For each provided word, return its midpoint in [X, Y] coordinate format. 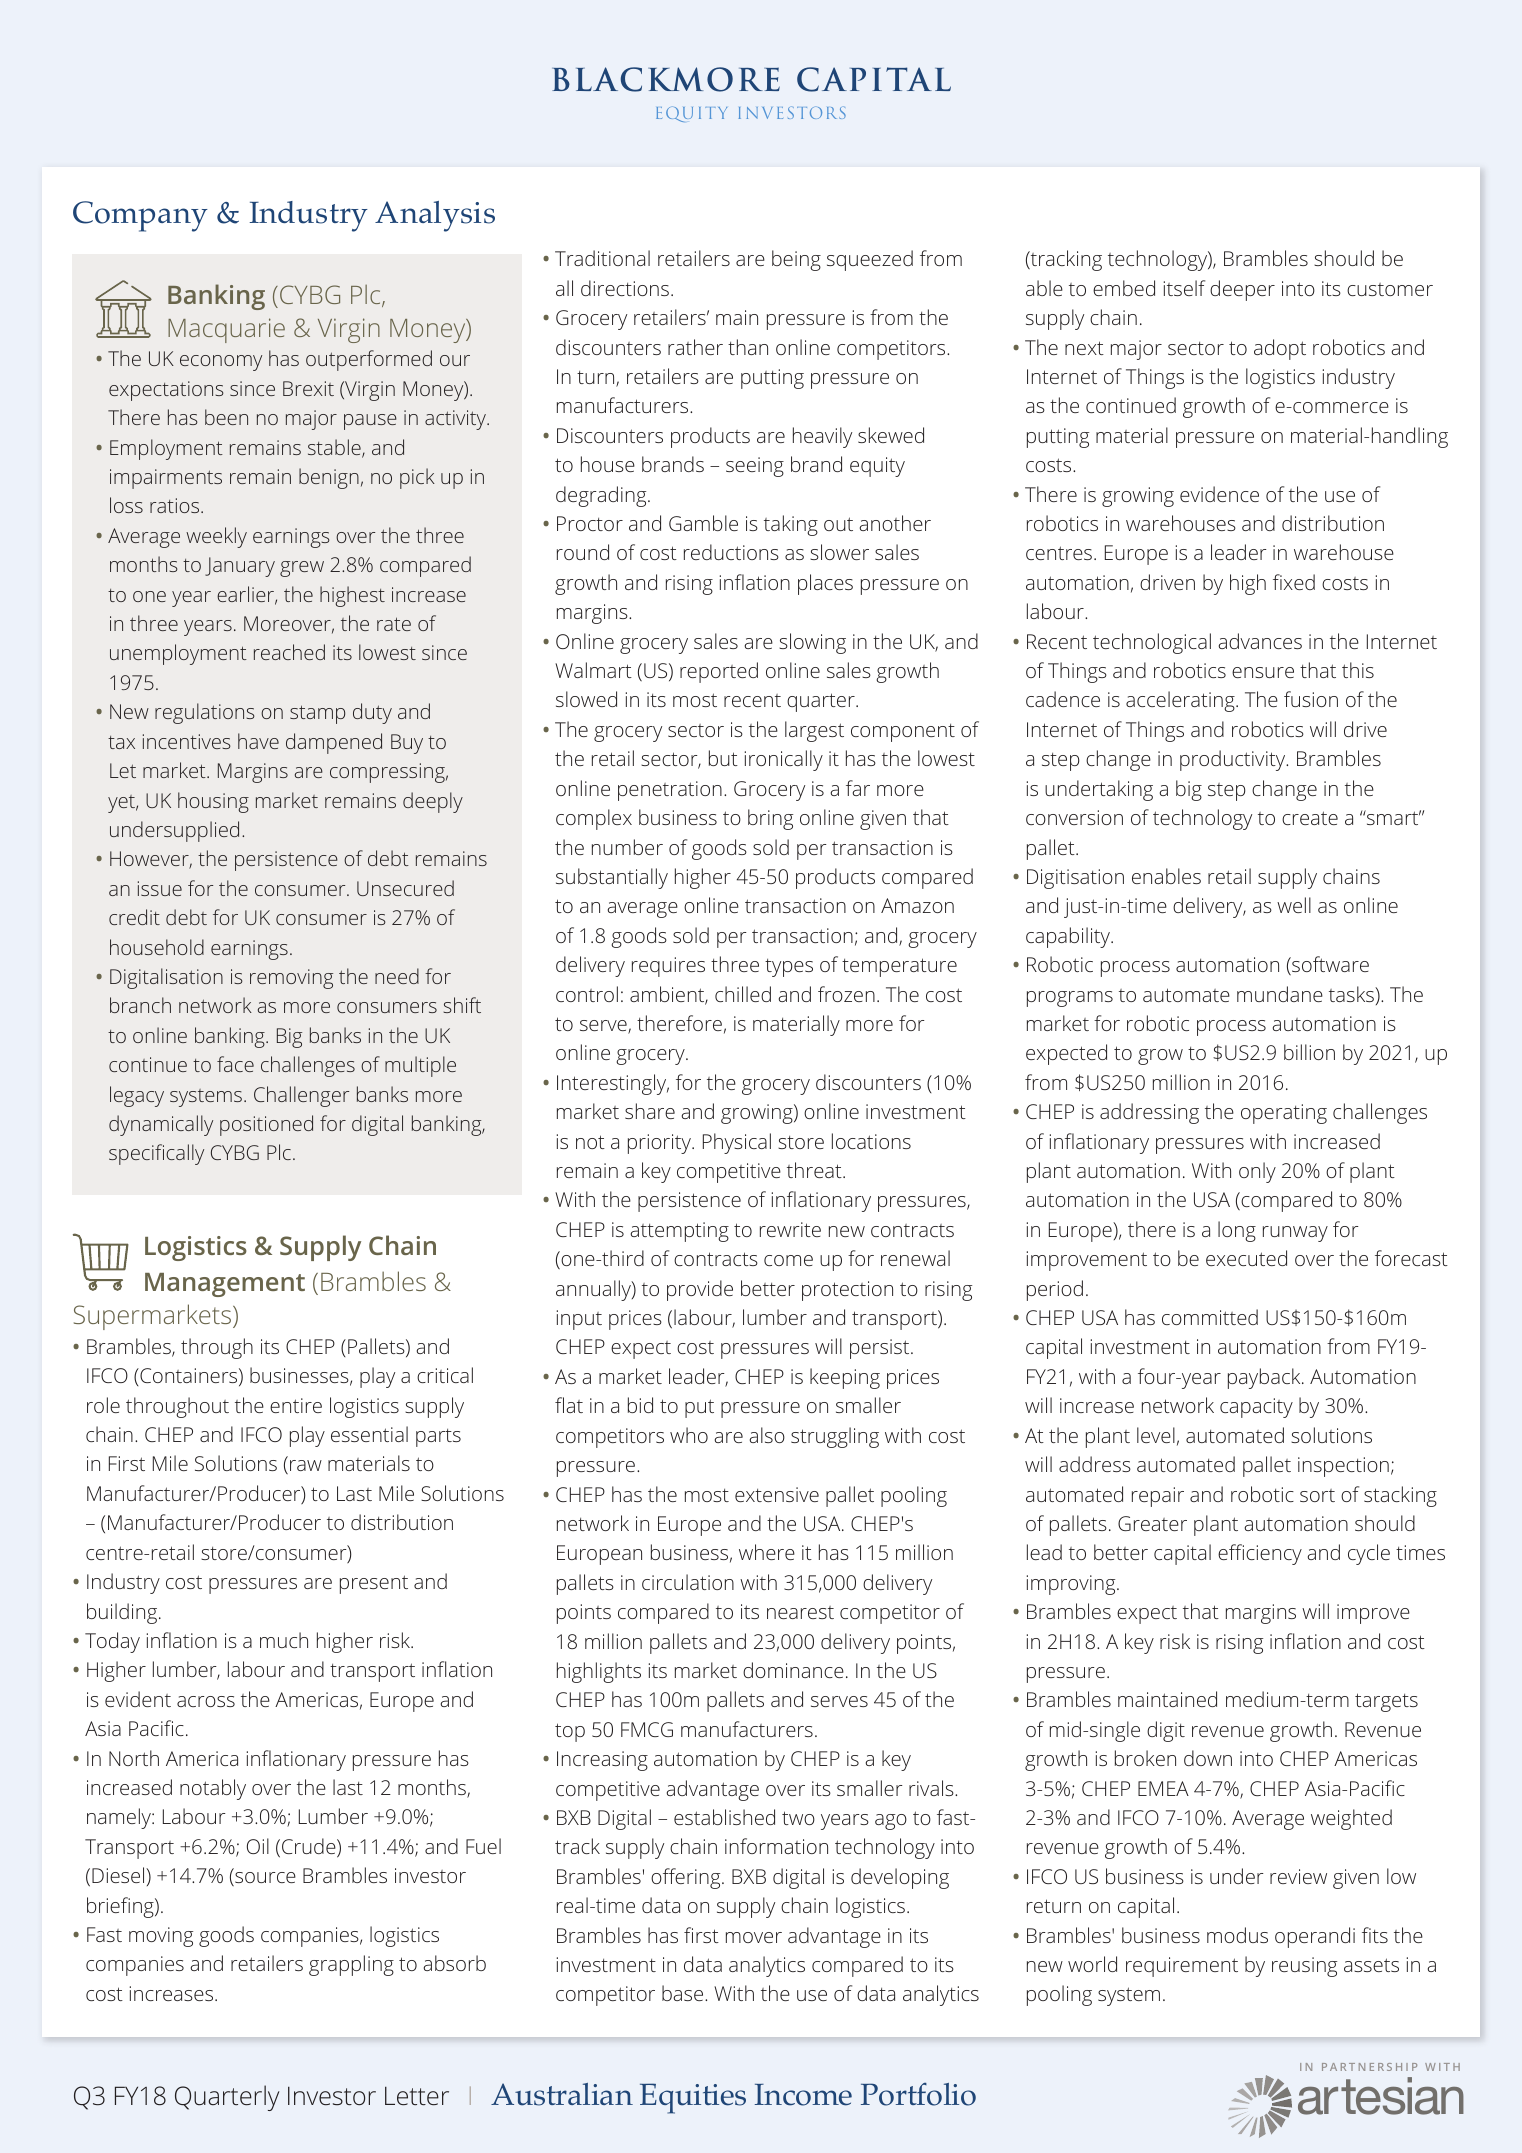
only [1257, 1172]
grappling [351, 1965]
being [796, 260]
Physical [737, 1143]
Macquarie [226, 330]
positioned [266, 1125]
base [684, 1993]
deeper [1242, 290]
